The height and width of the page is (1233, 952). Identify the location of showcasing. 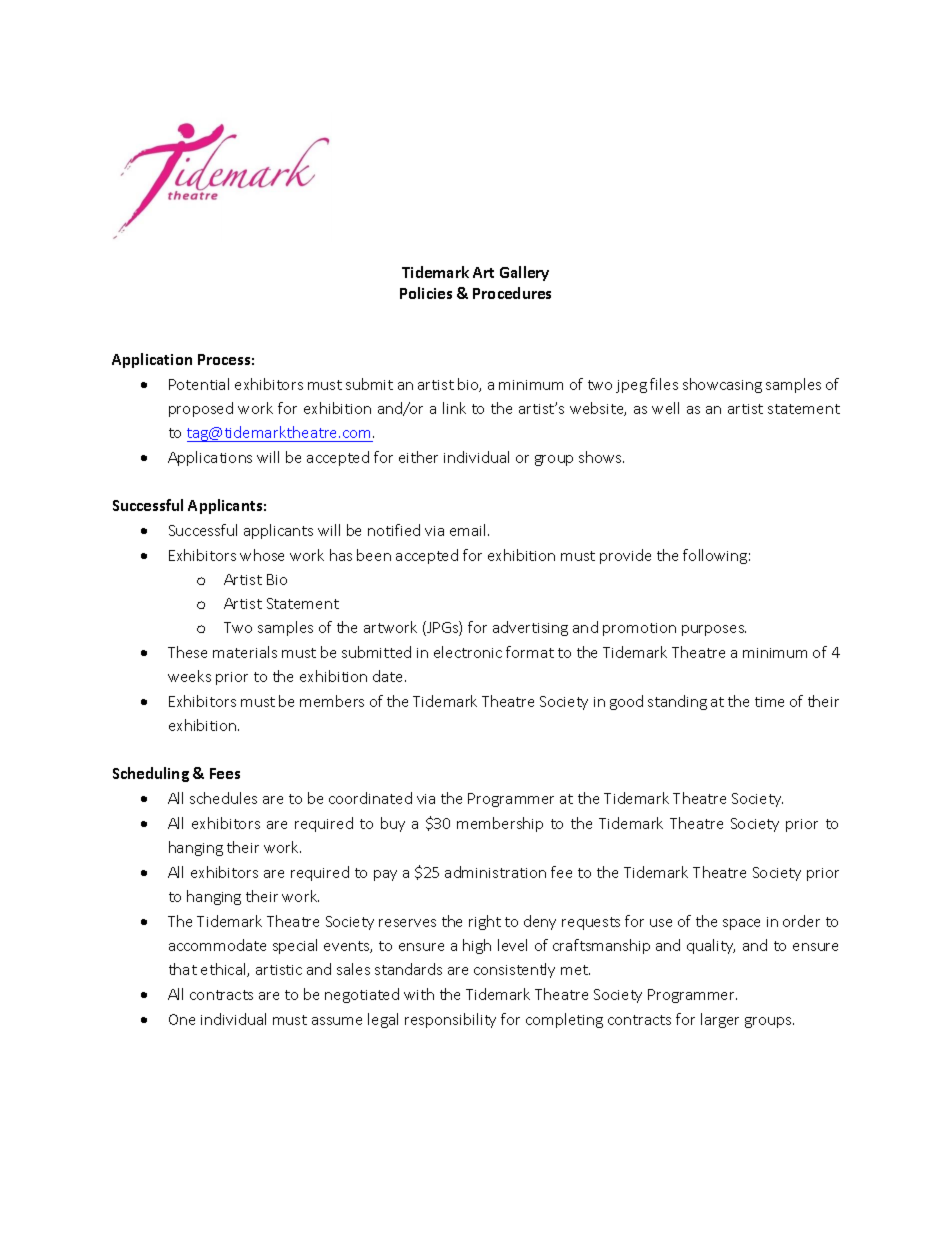
(722, 385).
